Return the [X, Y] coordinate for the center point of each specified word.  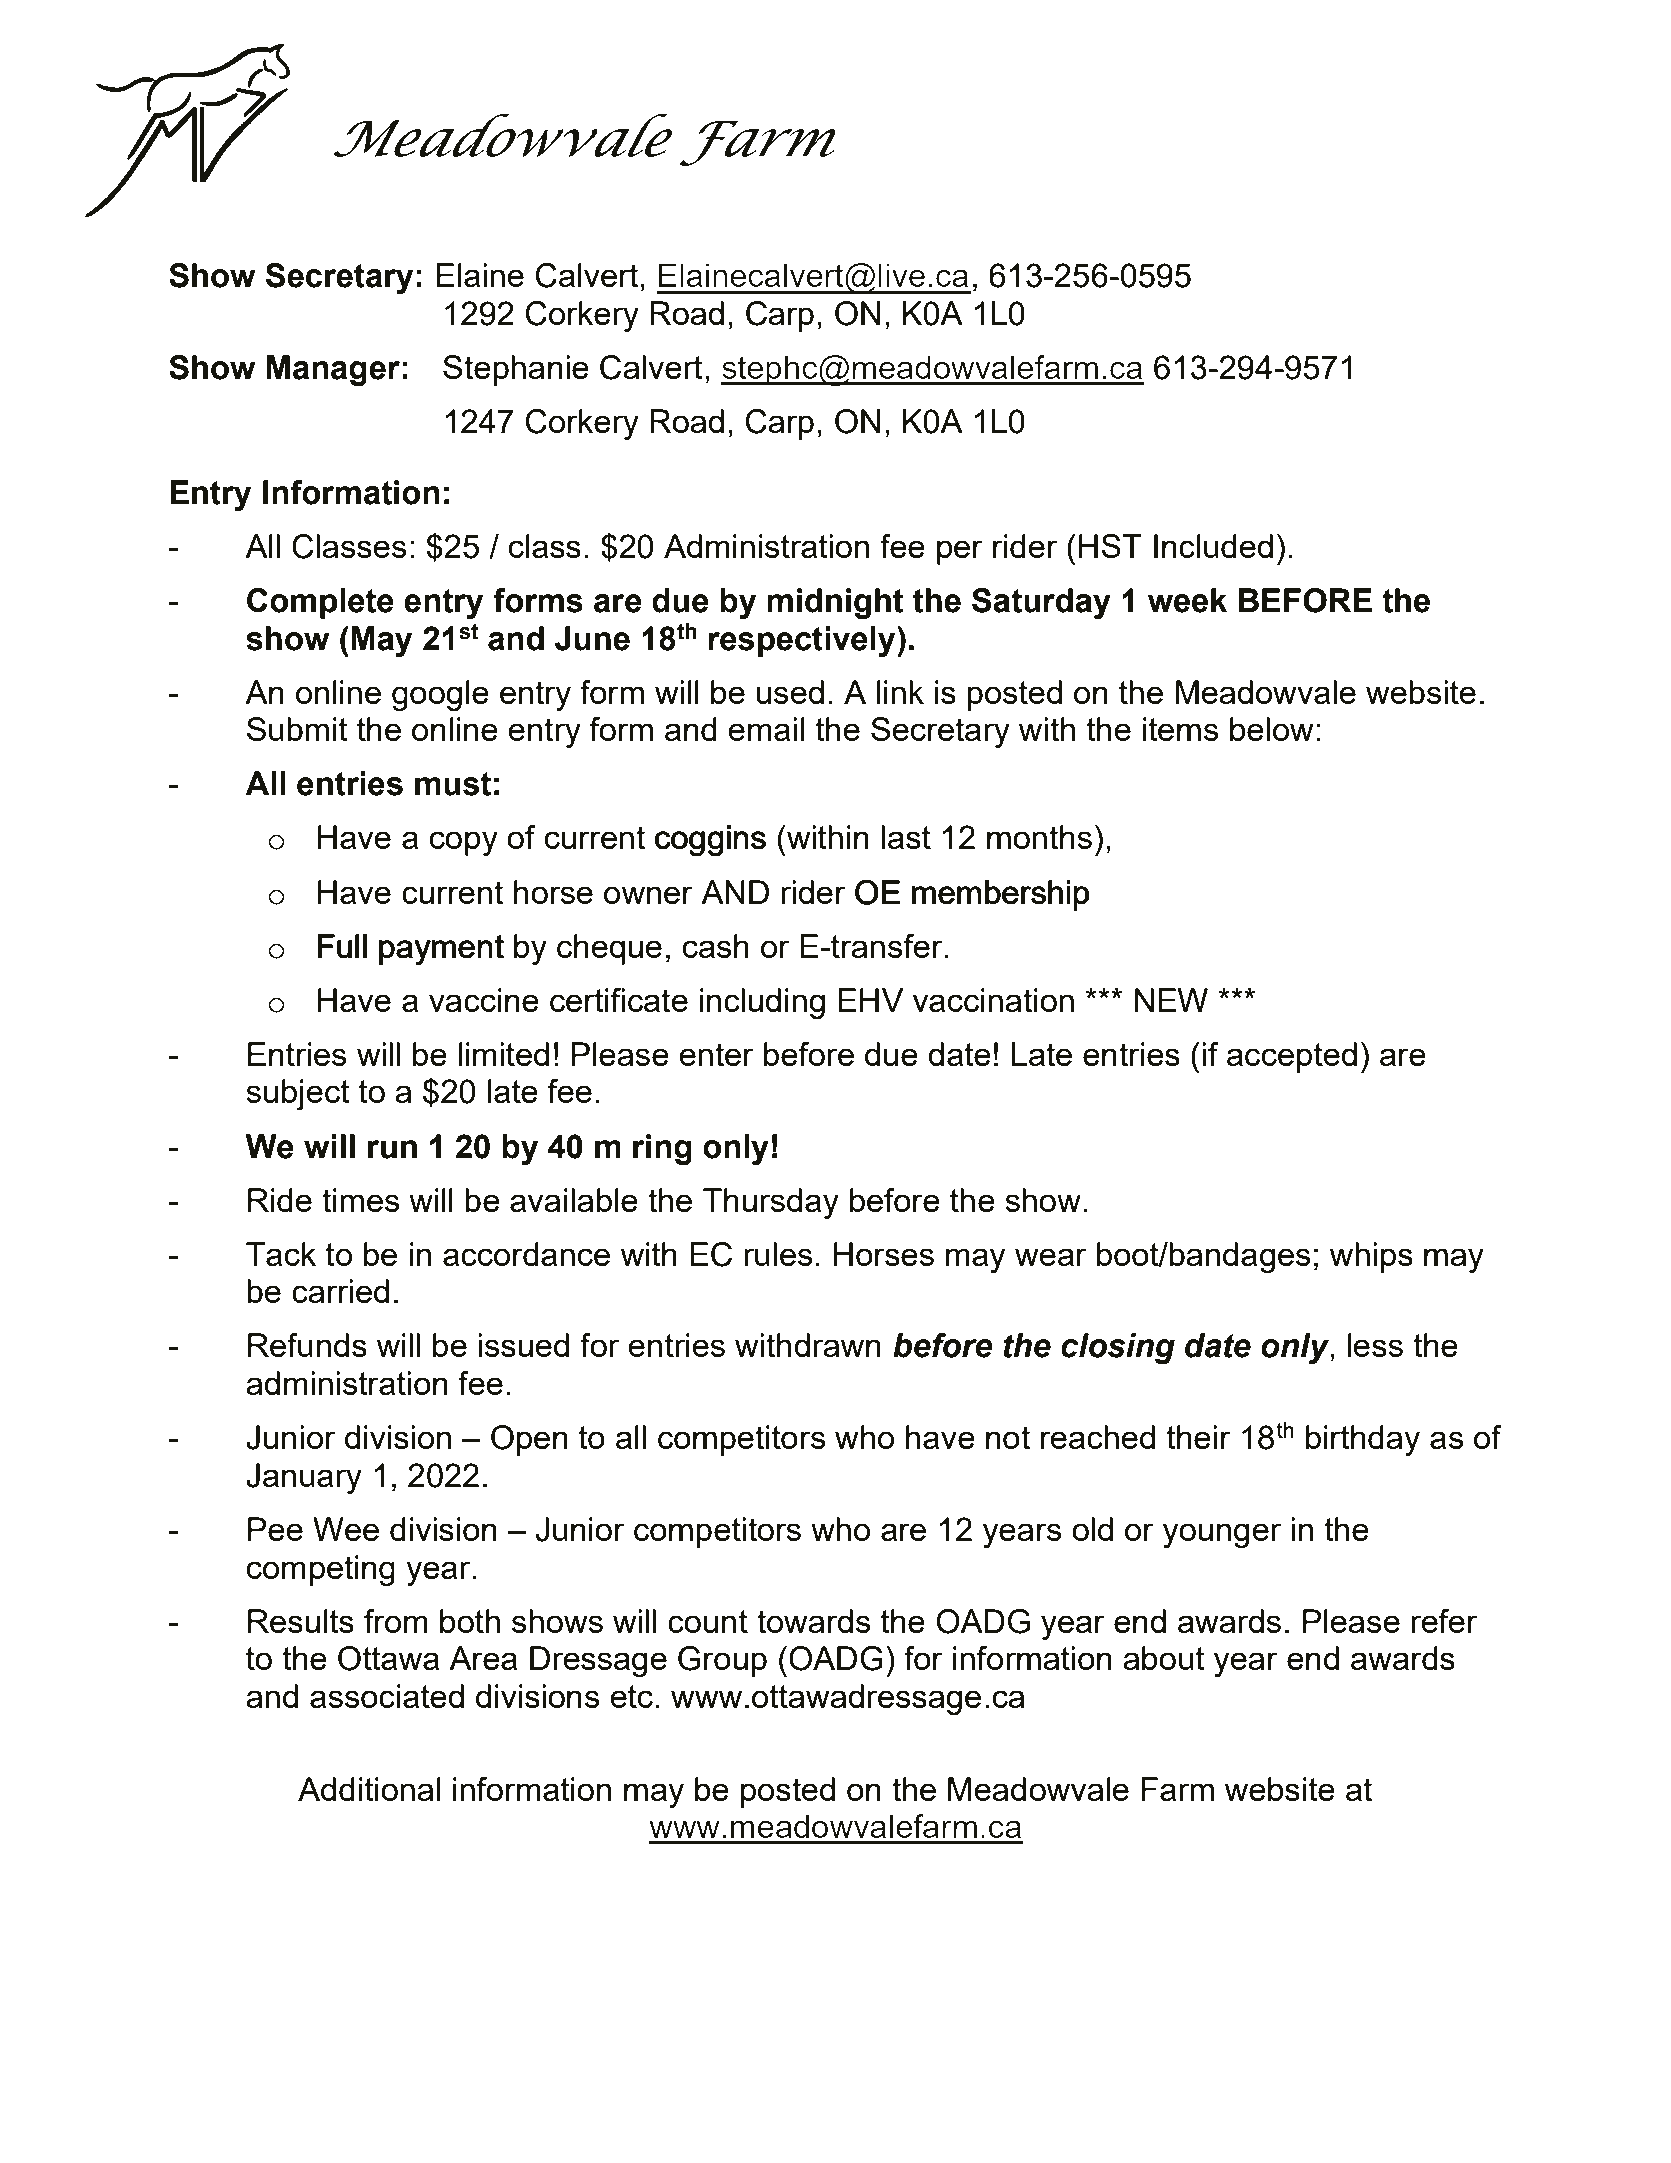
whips [1371, 1257]
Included [1213, 546]
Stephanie [516, 370]
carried [340, 1291]
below [1272, 729]
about [1164, 1658]
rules [778, 1254]
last [906, 837]
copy [464, 843]
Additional [369, 1789]
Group [722, 1661]
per [960, 552]
